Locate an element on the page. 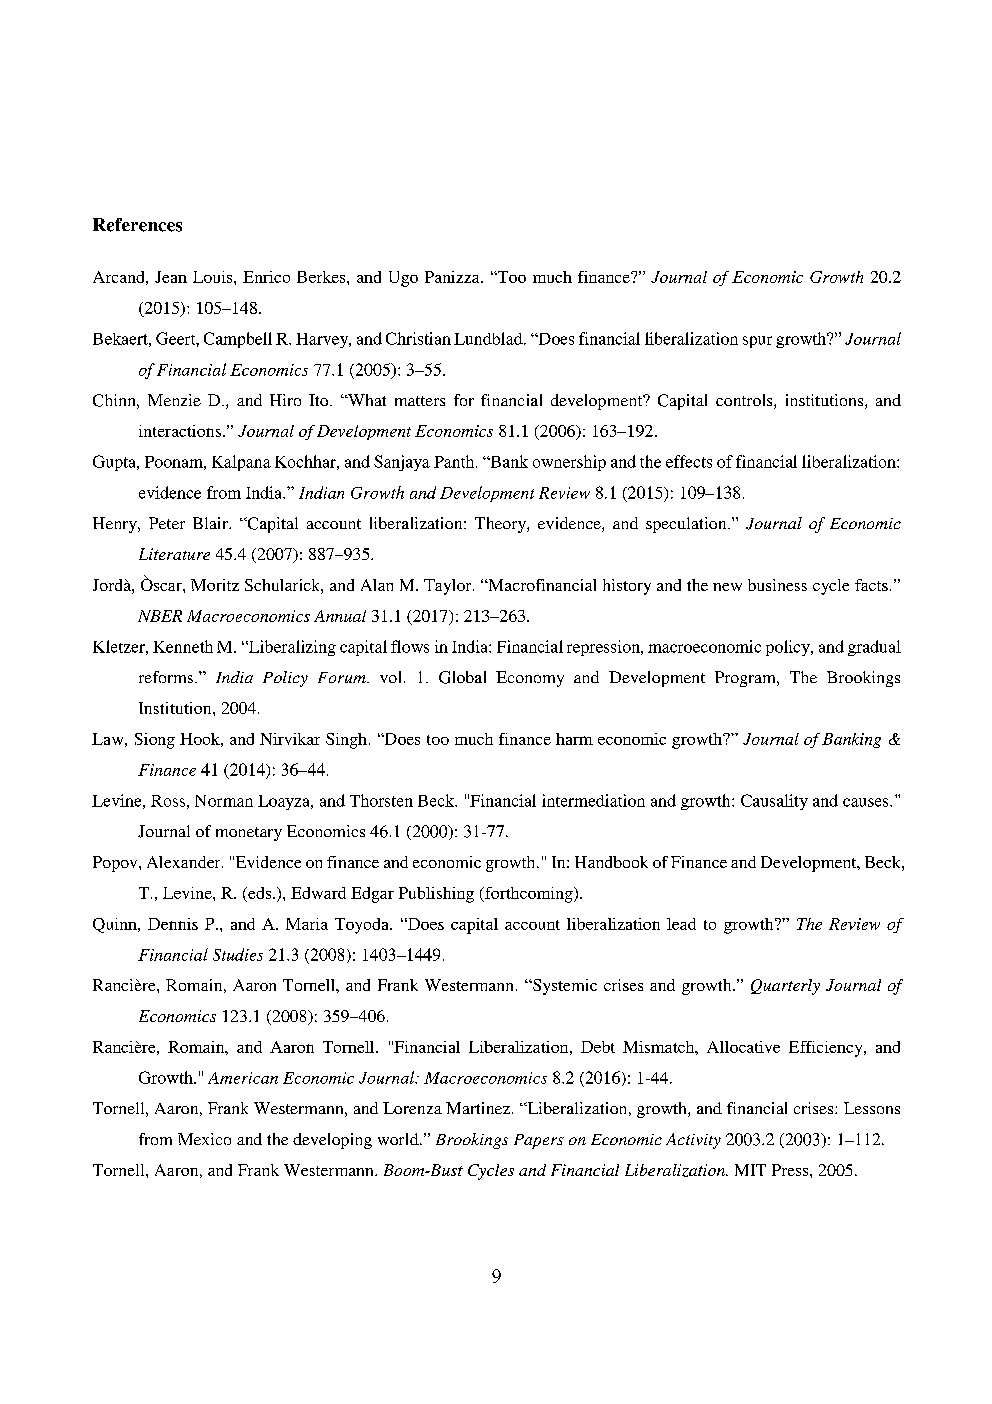  Alexander is located at coordinates (185, 862).
